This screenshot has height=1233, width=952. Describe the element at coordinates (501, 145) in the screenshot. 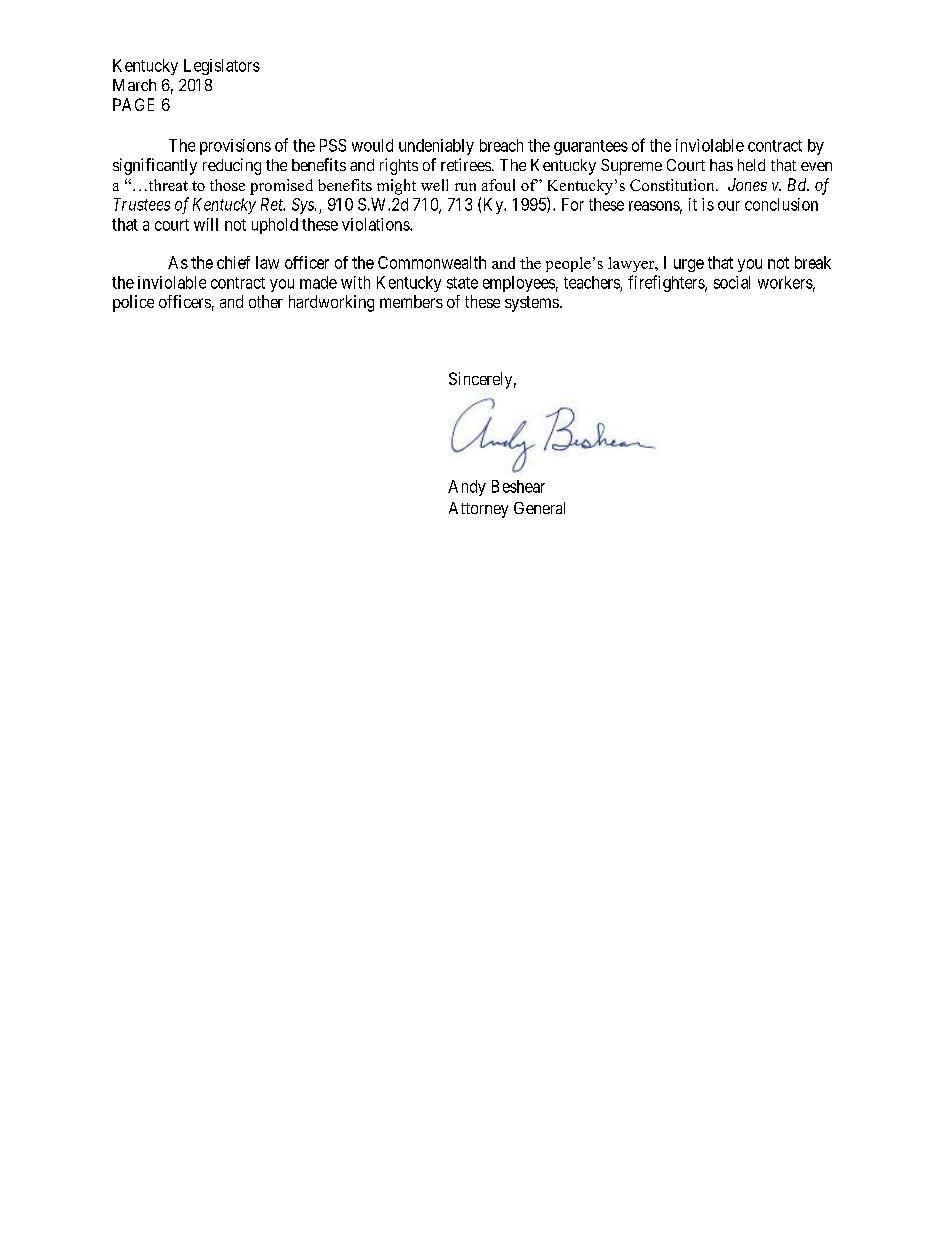

I see `breach` at that location.
